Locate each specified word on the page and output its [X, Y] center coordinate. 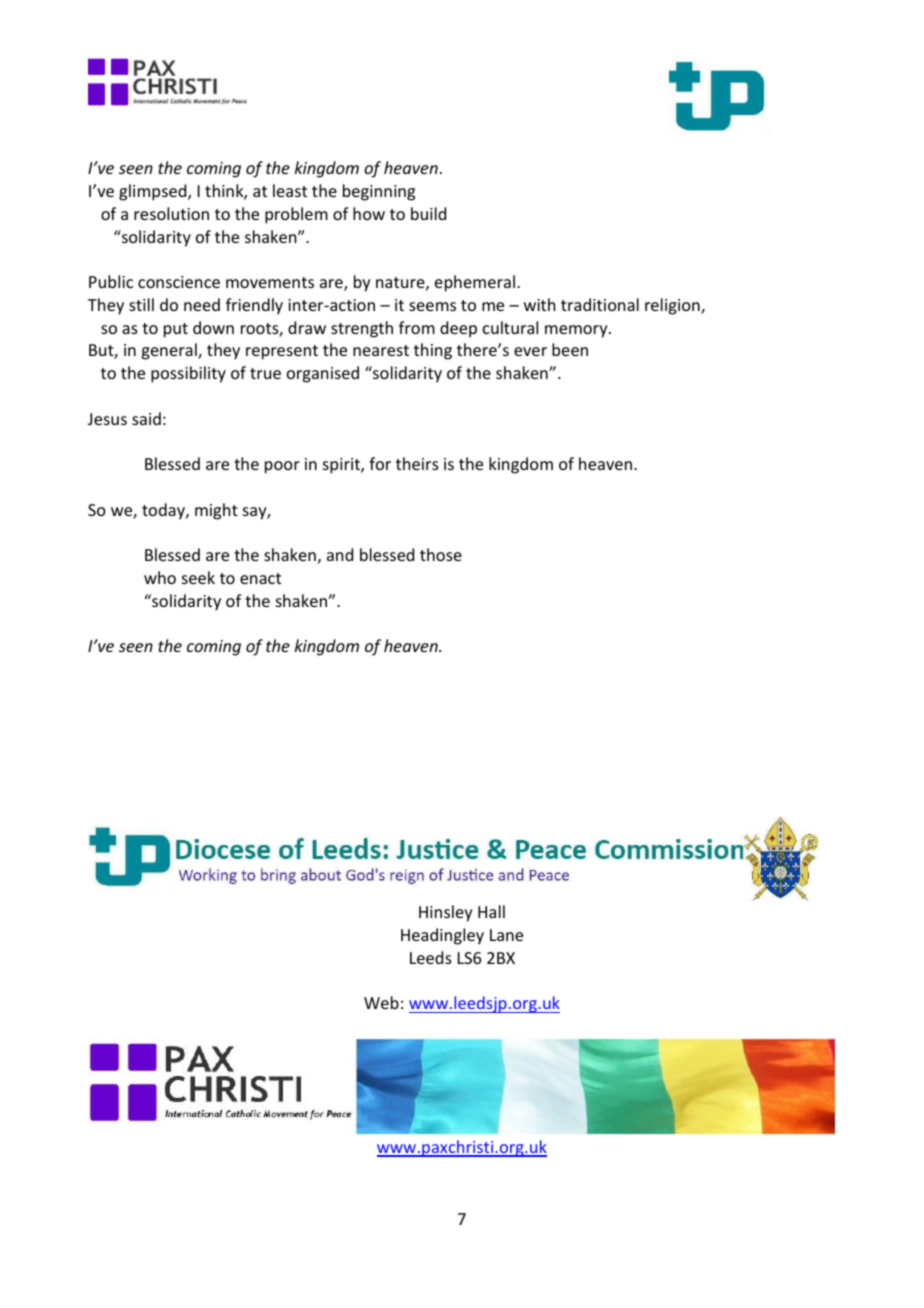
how [369, 213]
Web [381, 1002]
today [164, 511]
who [160, 577]
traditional [600, 304]
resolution [171, 213]
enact [260, 578]
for [380, 463]
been [570, 349]
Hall [491, 911]
